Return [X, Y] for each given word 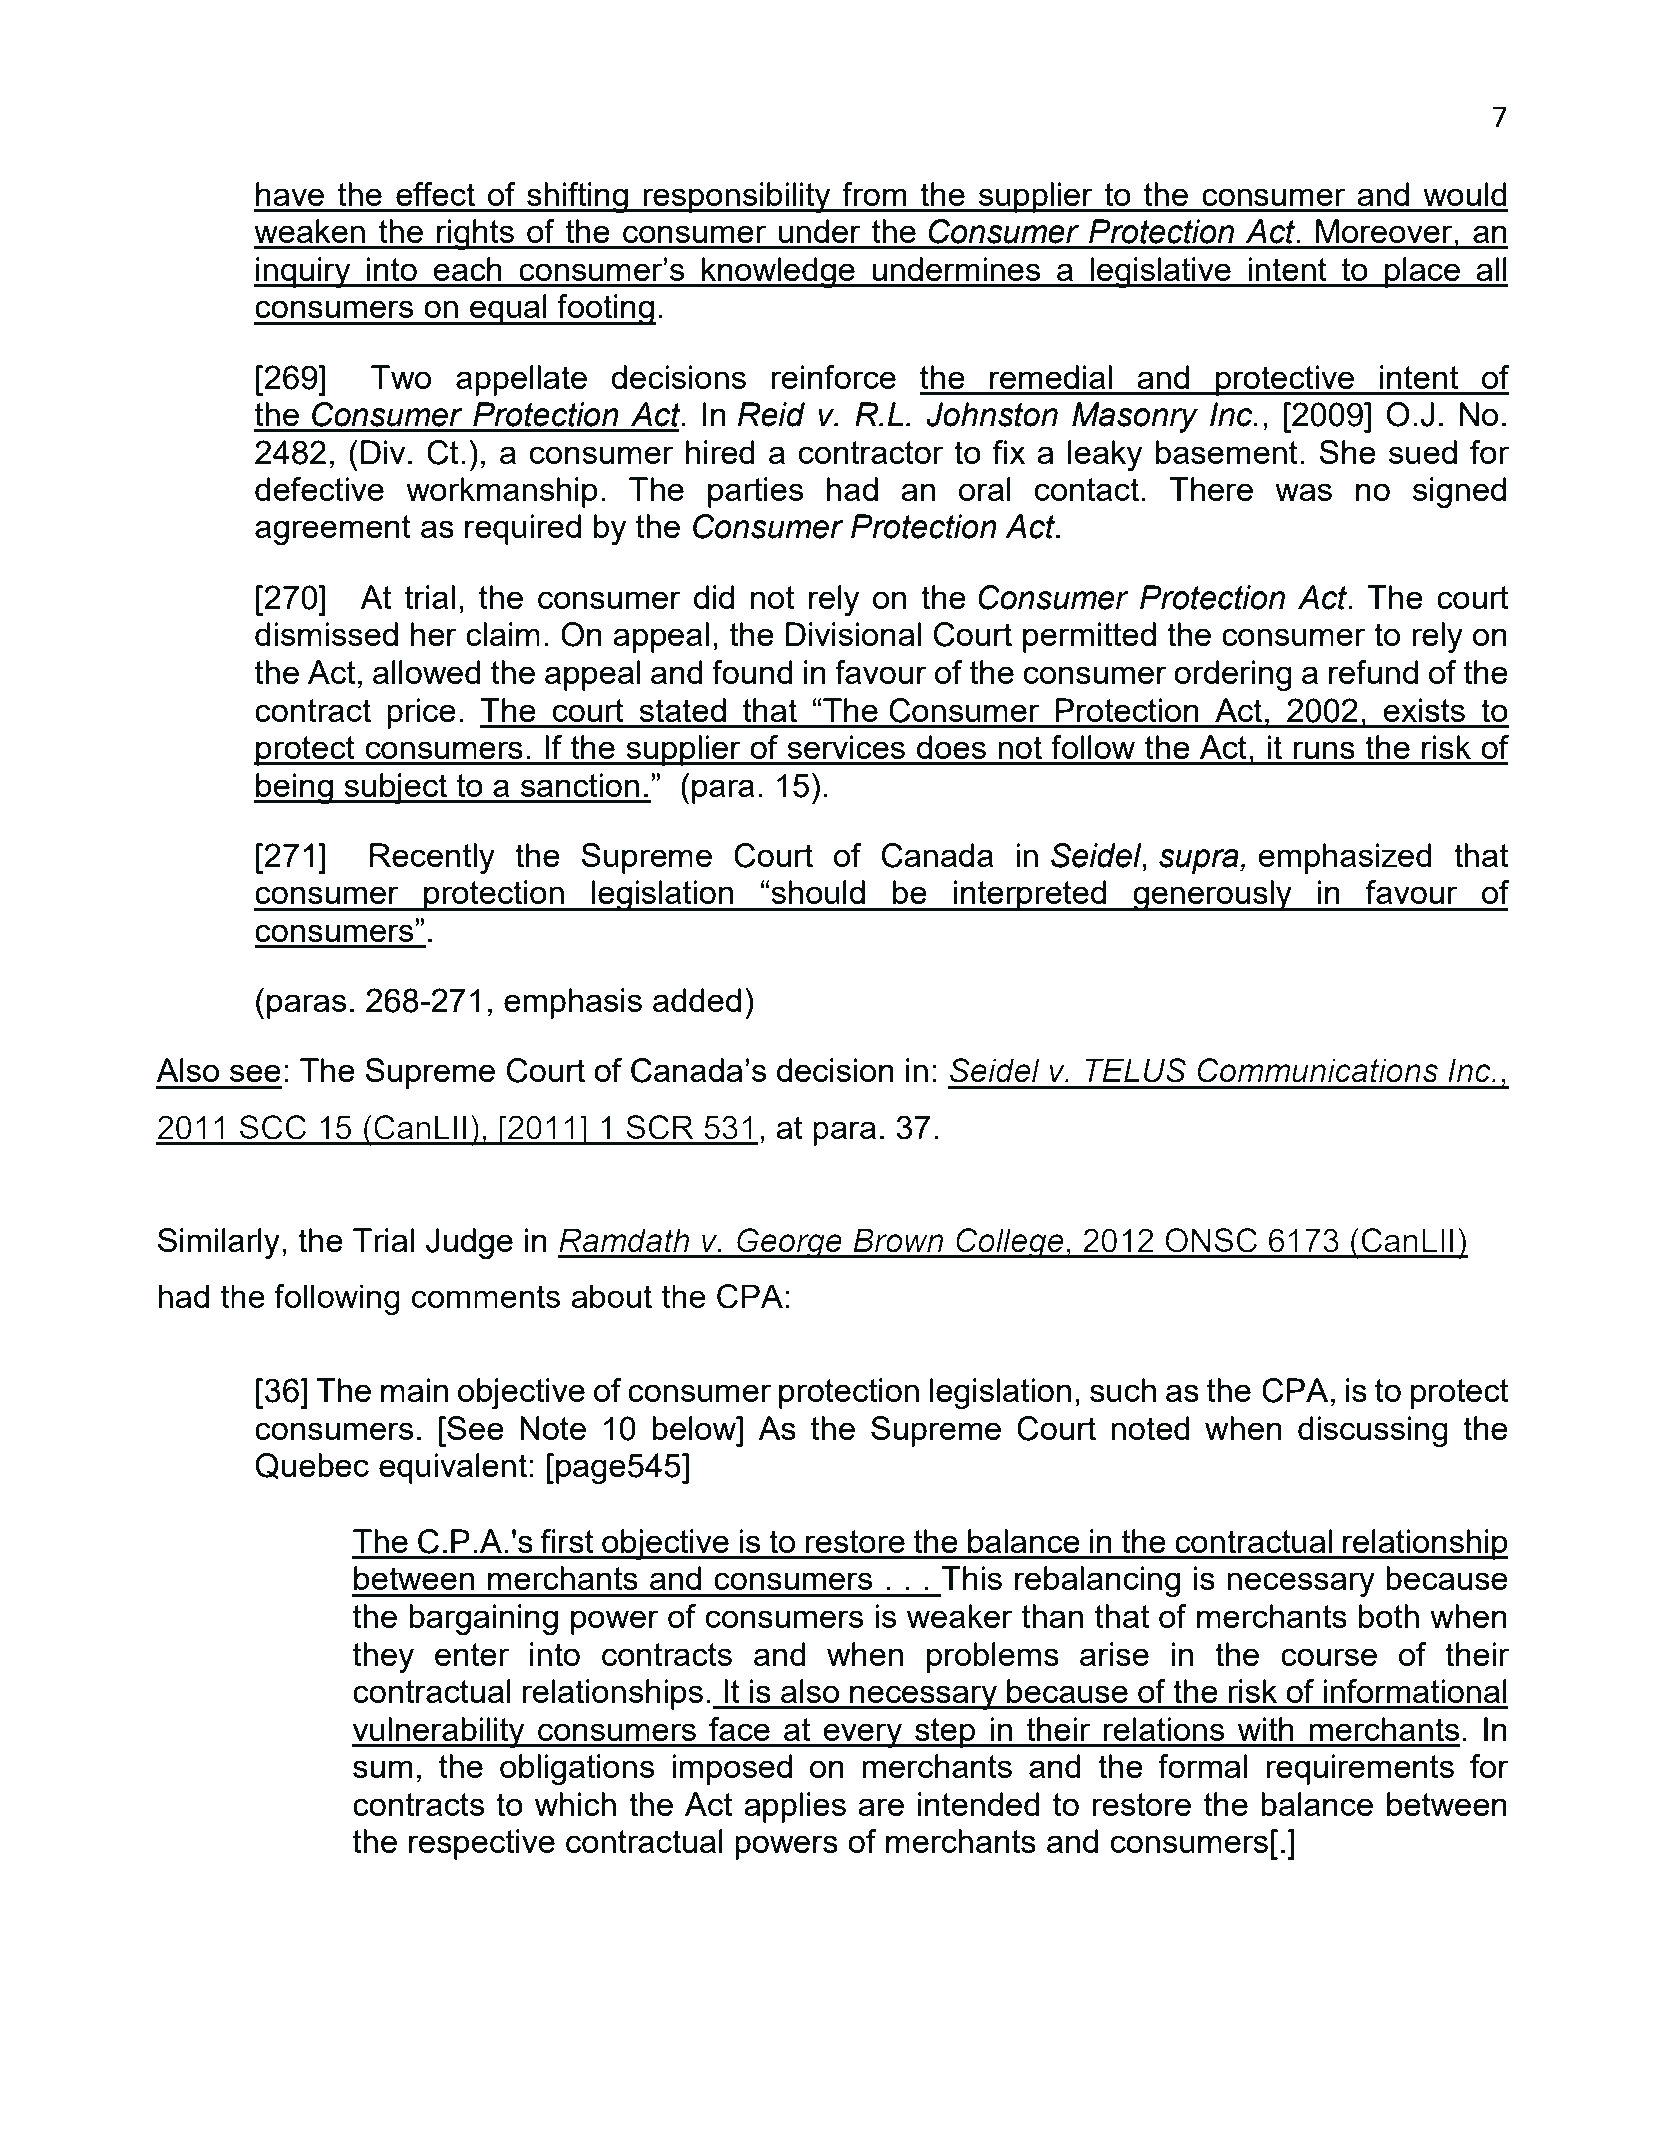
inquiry [303, 272]
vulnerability [439, 1732]
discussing [1373, 1431]
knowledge [778, 272]
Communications [1317, 1070]
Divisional [853, 634]
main [414, 1390]
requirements [1360, 1769]
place [1423, 272]
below [695, 1428]
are [881, 1807]
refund [1373, 672]
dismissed [326, 634]
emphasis [573, 1003]
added [697, 1000]
